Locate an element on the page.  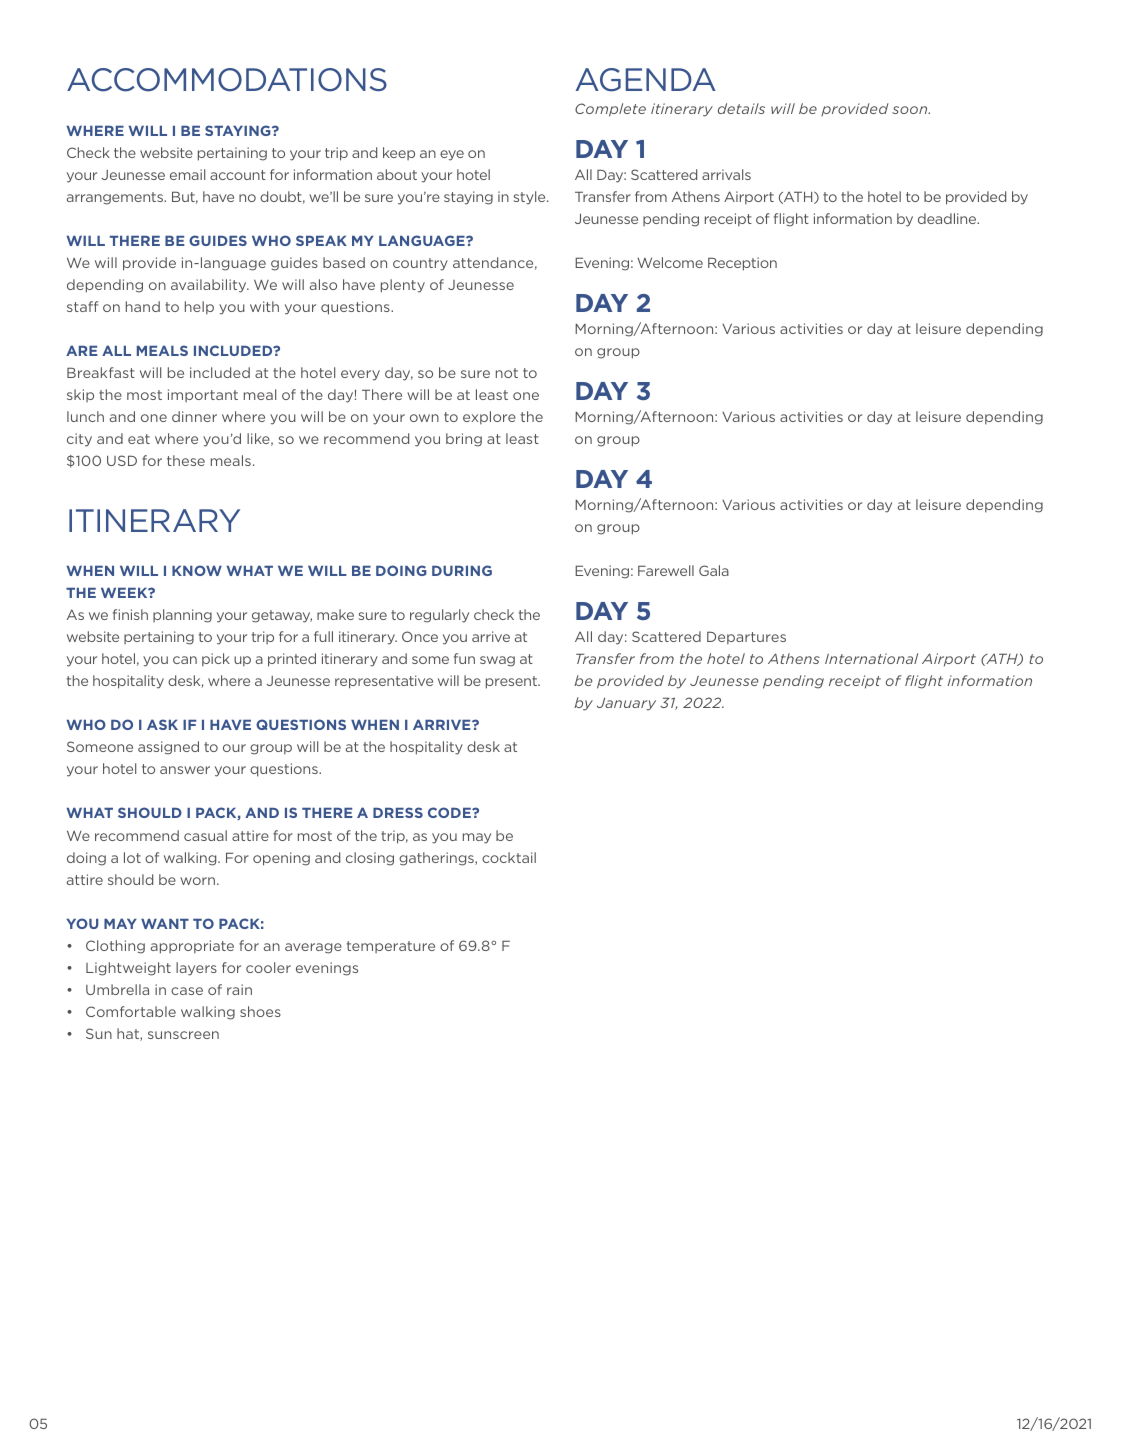
details is located at coordinates (741, 108).
